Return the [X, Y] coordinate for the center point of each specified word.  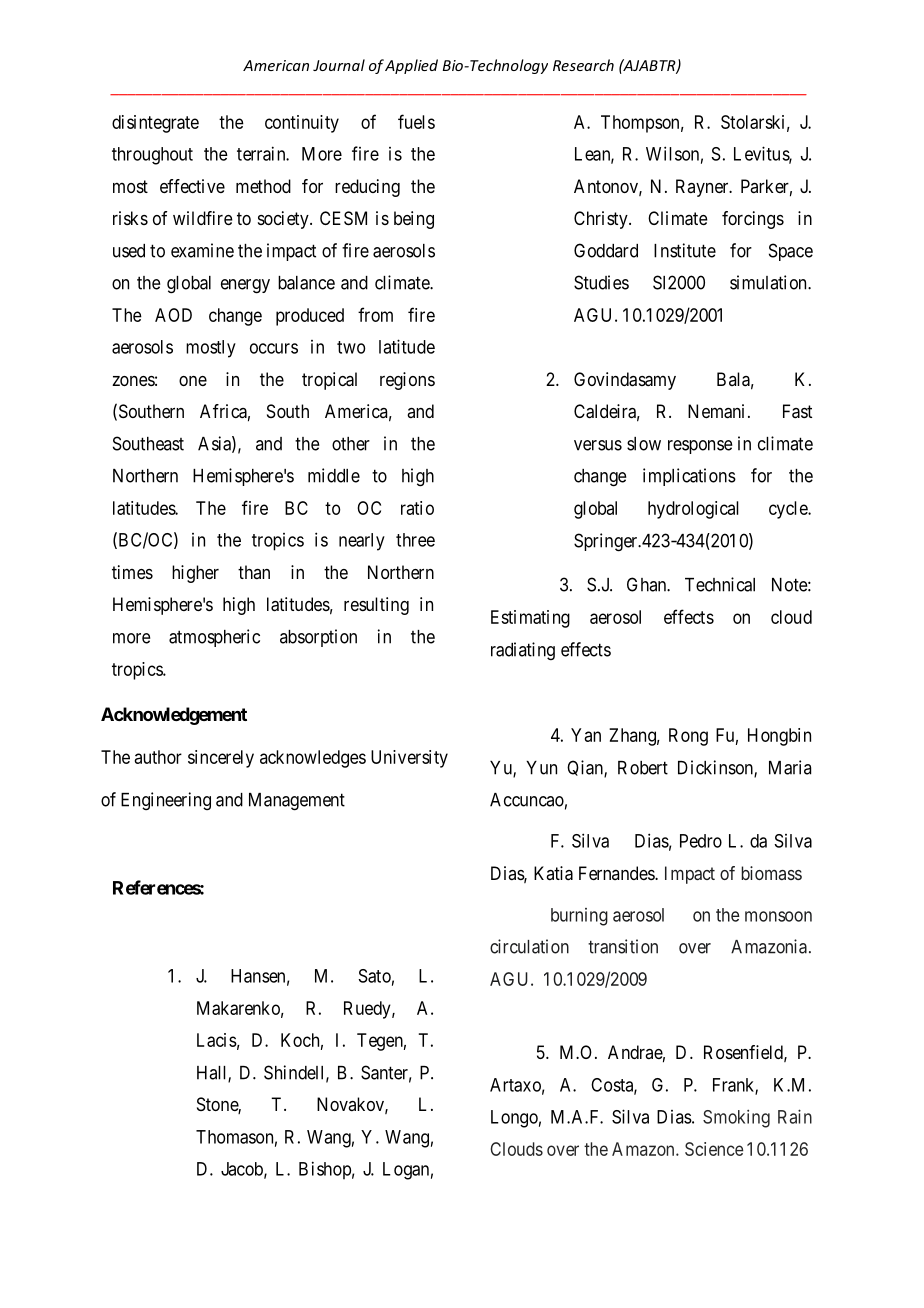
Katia [553, 873]
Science [714, 1149]
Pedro [701, 841]
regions [407, 381]
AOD [173, 315]
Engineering [166, 801]
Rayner [703, 188]
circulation [529, 946]
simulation [769, 282]
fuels [416, 121]
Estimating [530, 619]
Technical [720, 584]
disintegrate [155, 124]
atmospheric [214, 638]
